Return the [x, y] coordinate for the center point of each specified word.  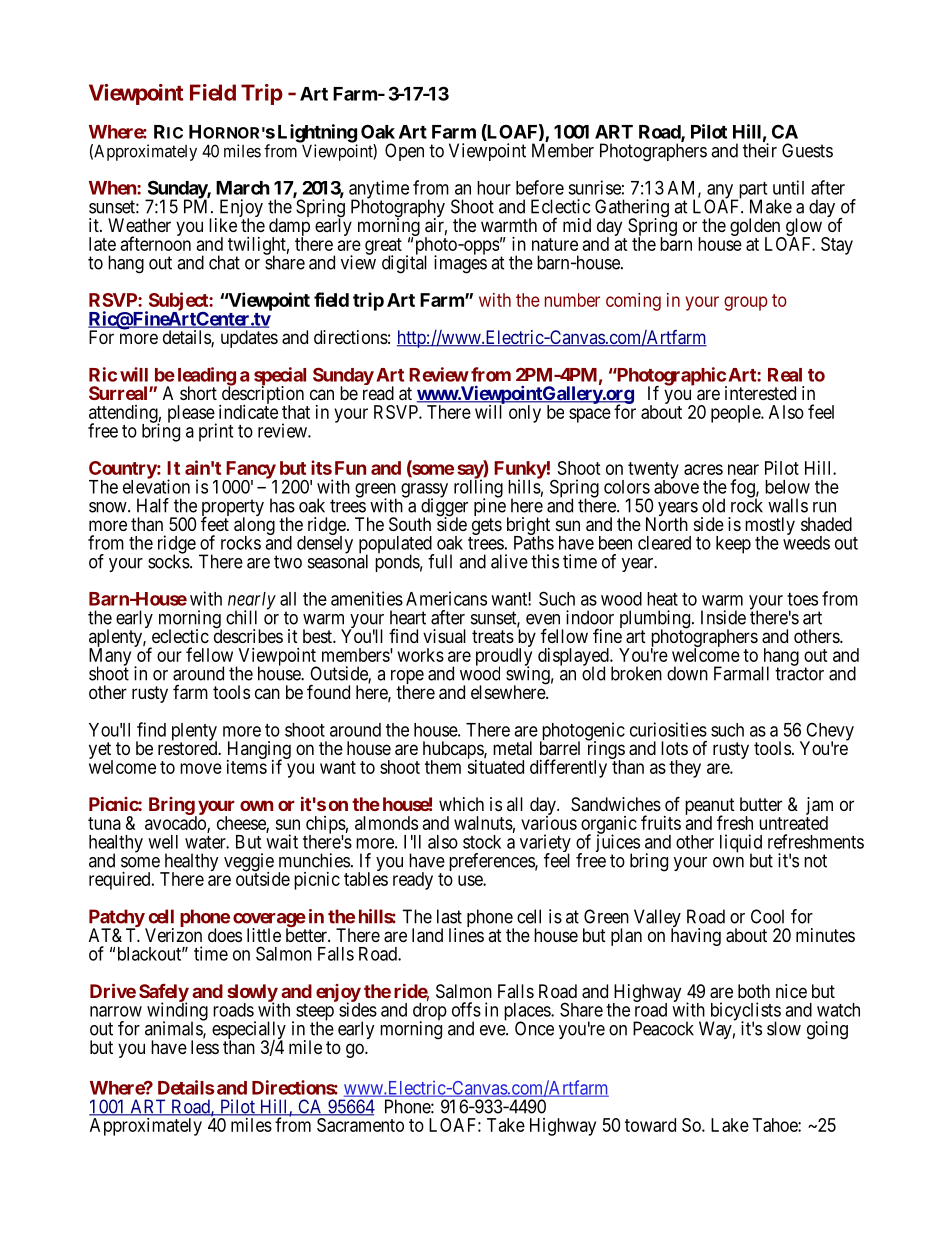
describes [248, 635]
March [243, 188]
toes [802, 599]
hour [494, 188]
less [205, 1047]
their [760, 150]
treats [493, 636]
